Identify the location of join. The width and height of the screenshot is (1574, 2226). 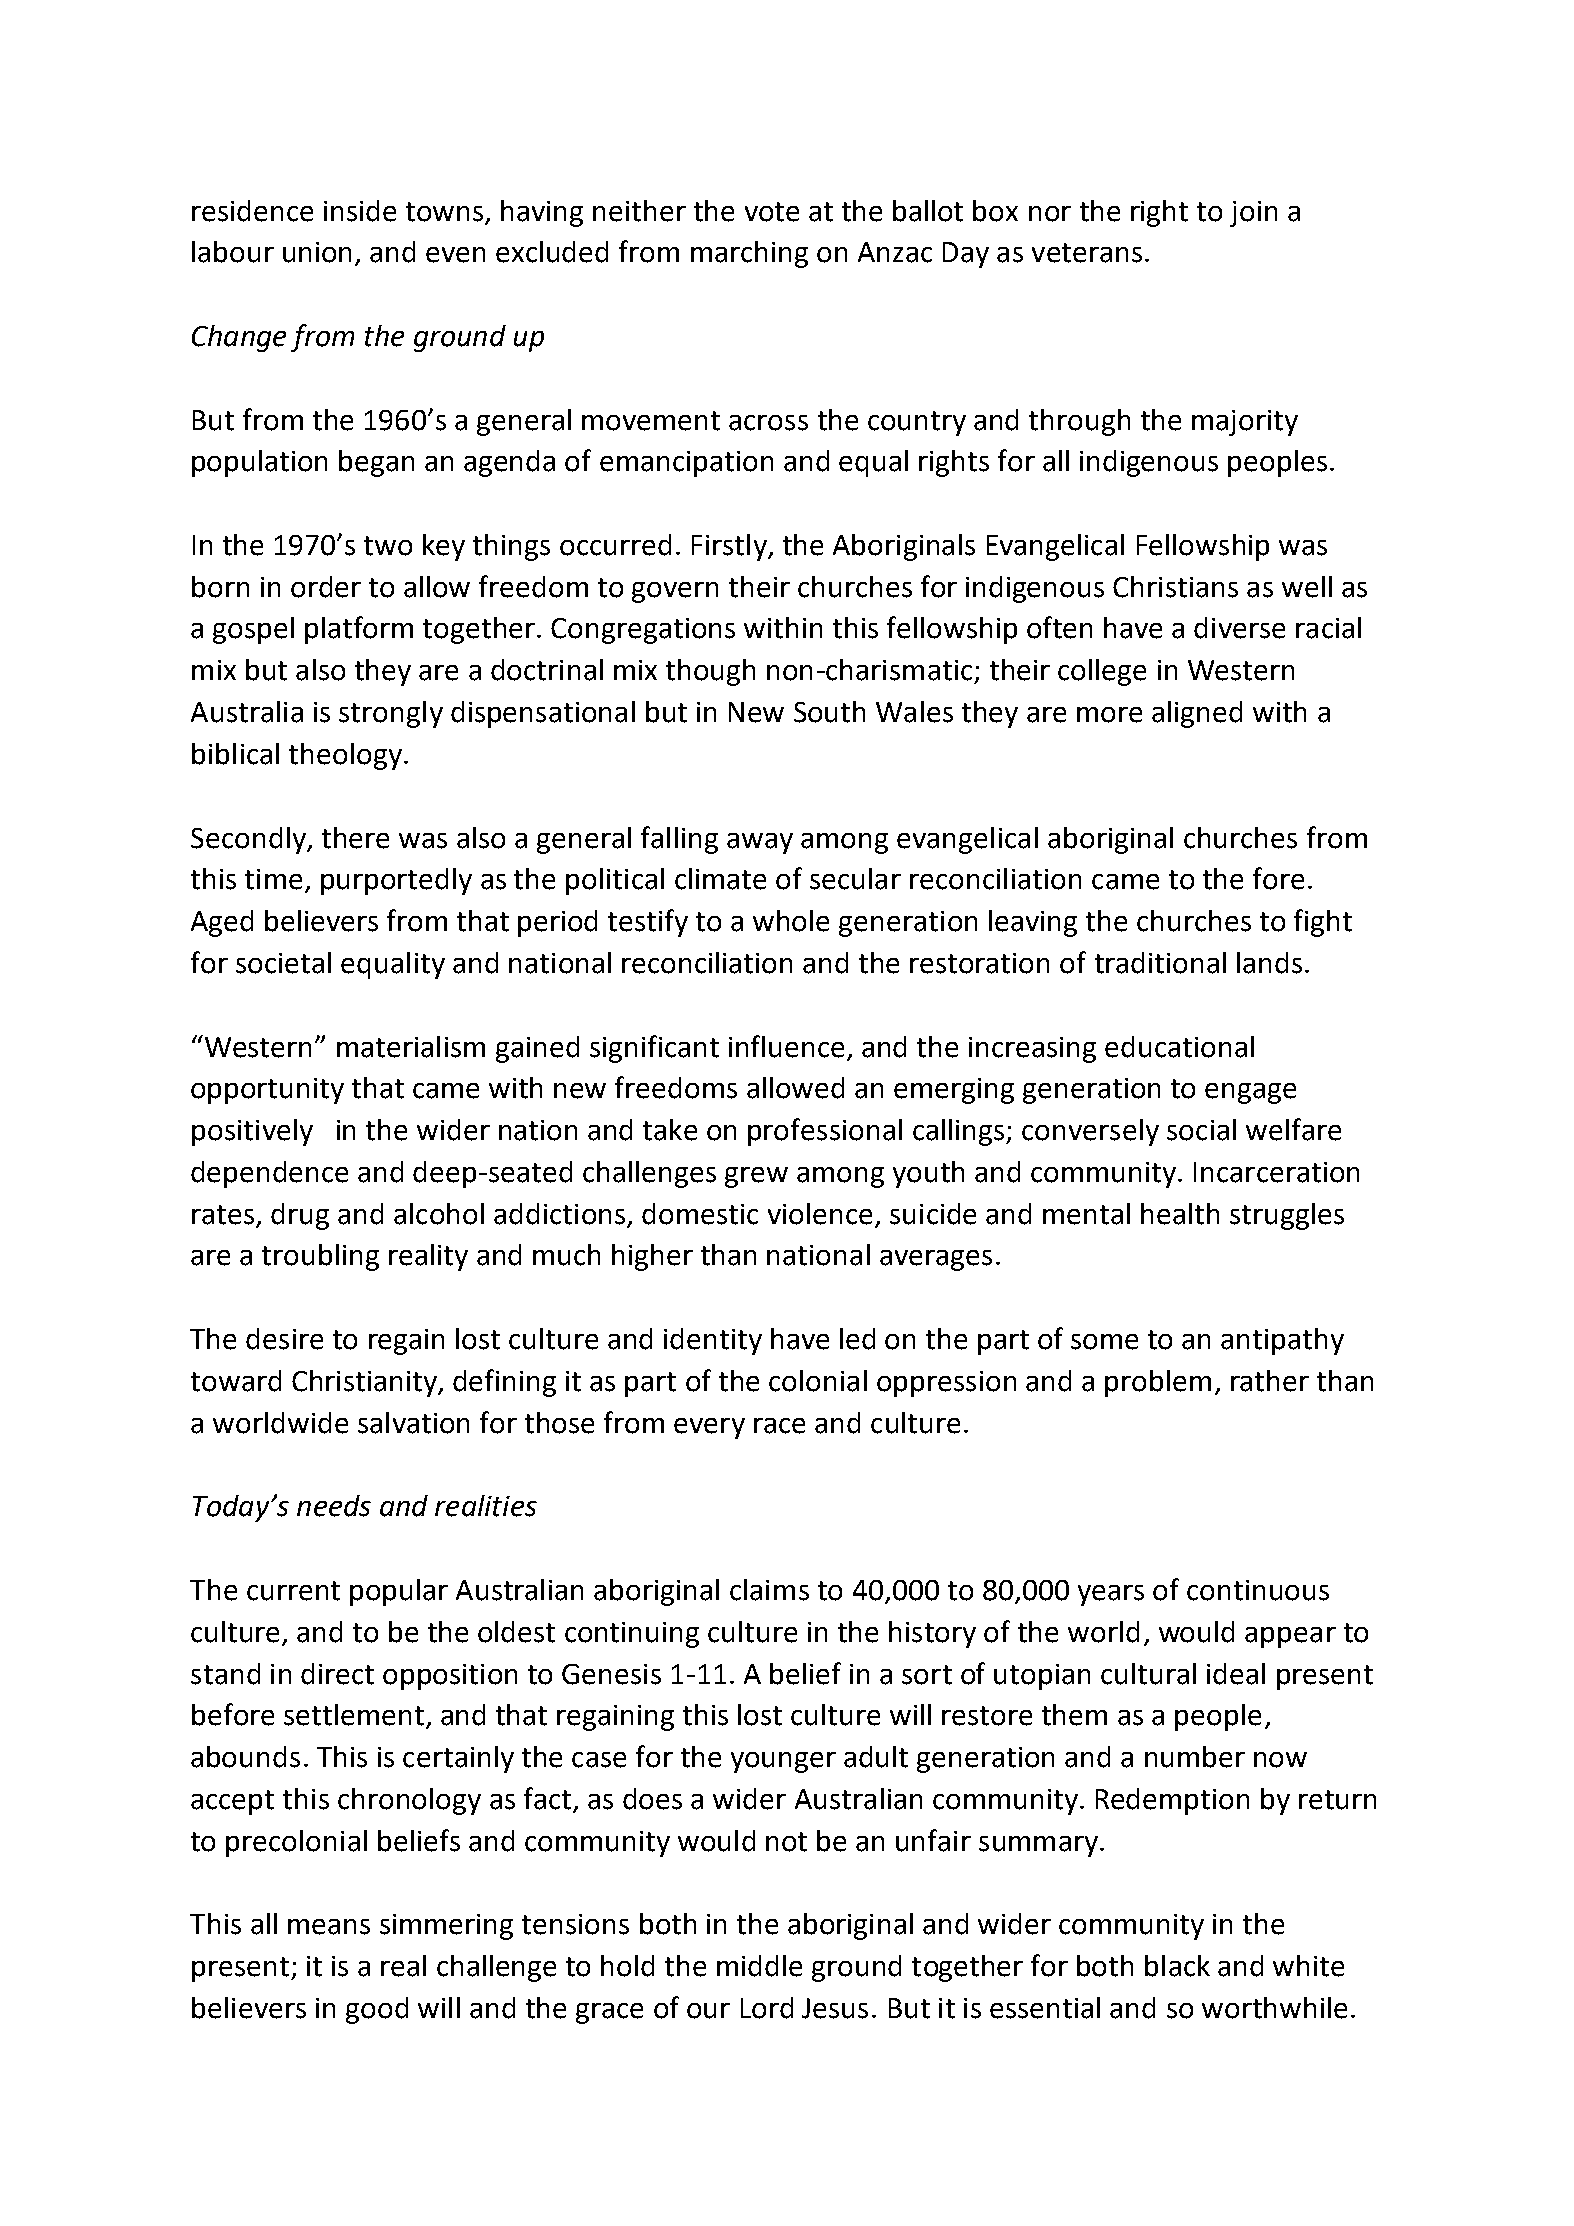
(1253, 214).
